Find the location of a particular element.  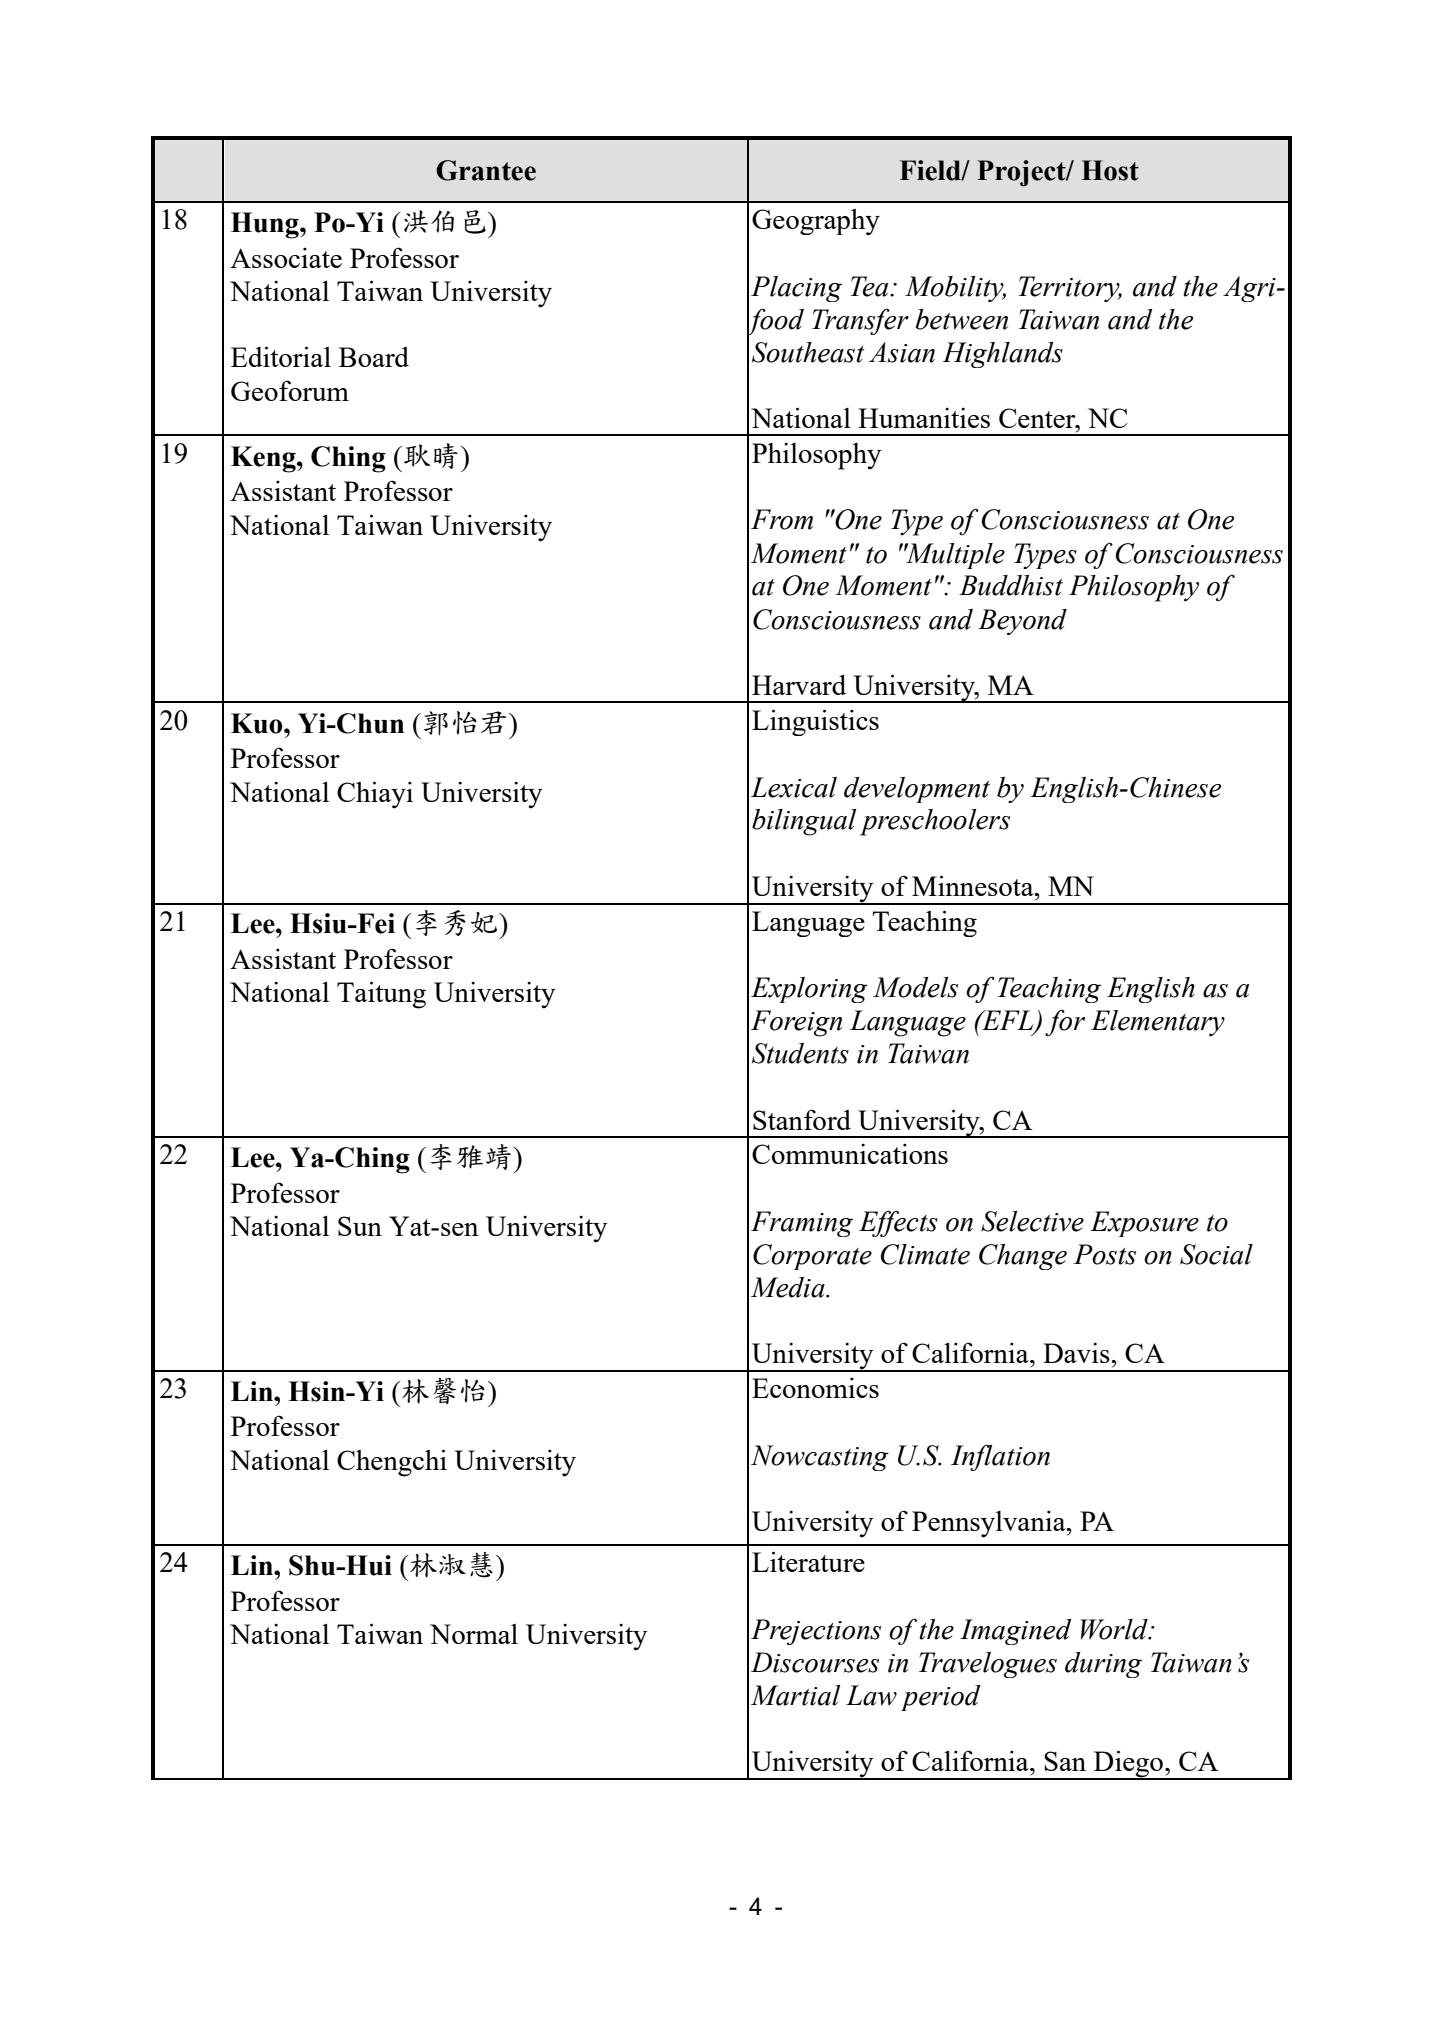

during is located at coordinates (1103, 1665).
